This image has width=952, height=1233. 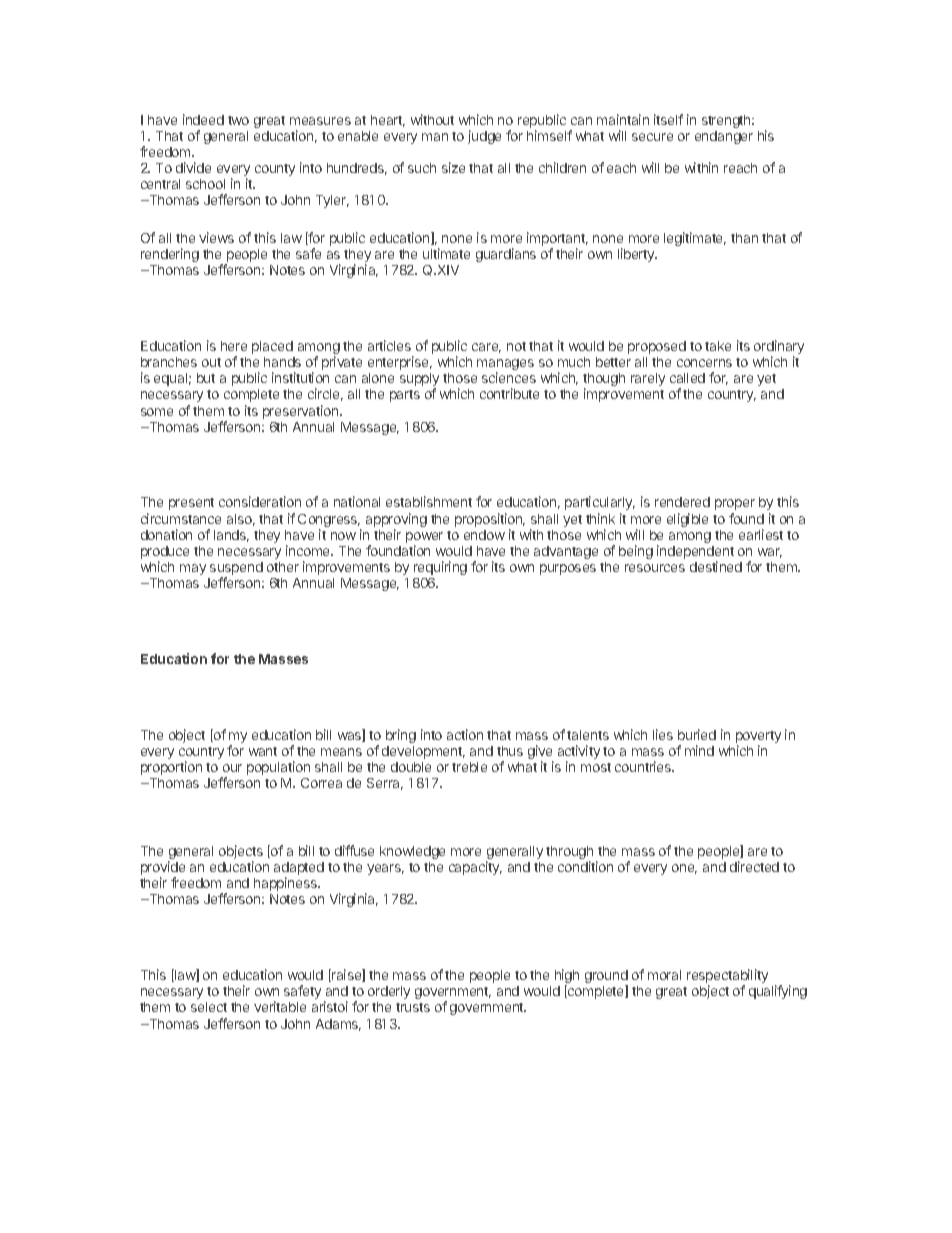 I want to click on respectability, so click(x=727, y=977).
